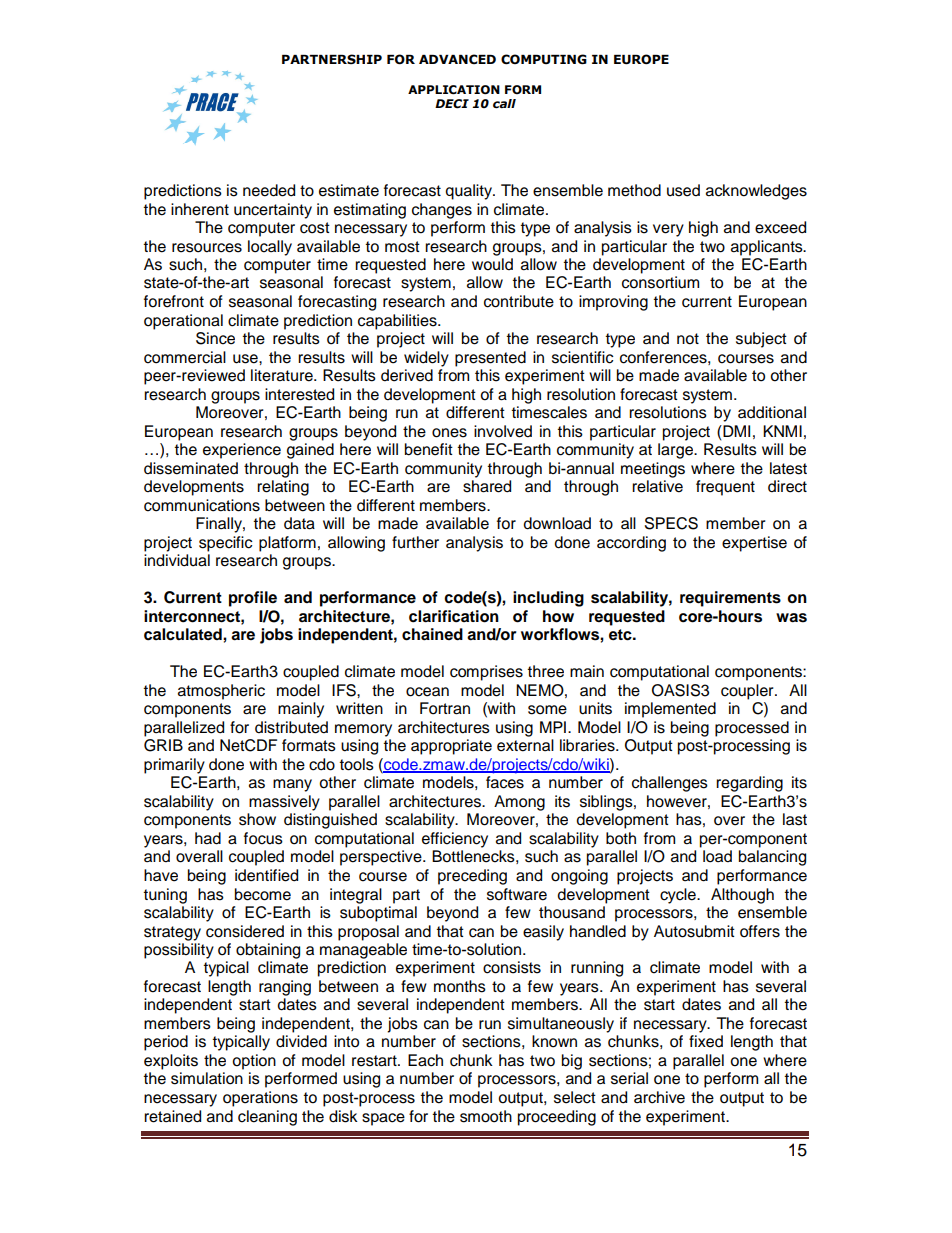 The width and height of the screenshot is (952, 1233). I want to click on fixed, so click(706, 1041).
